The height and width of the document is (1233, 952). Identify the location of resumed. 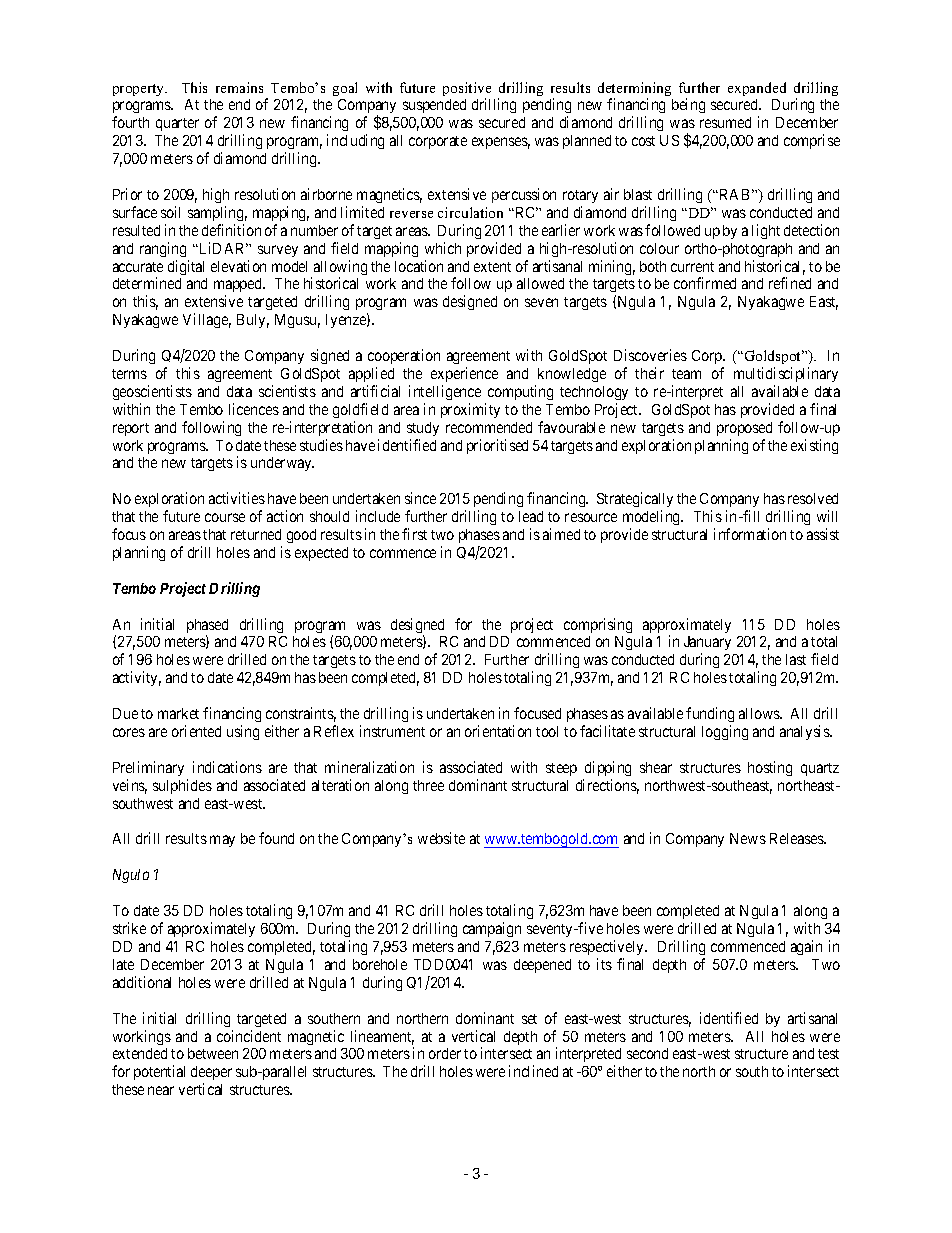
(725, 122).
